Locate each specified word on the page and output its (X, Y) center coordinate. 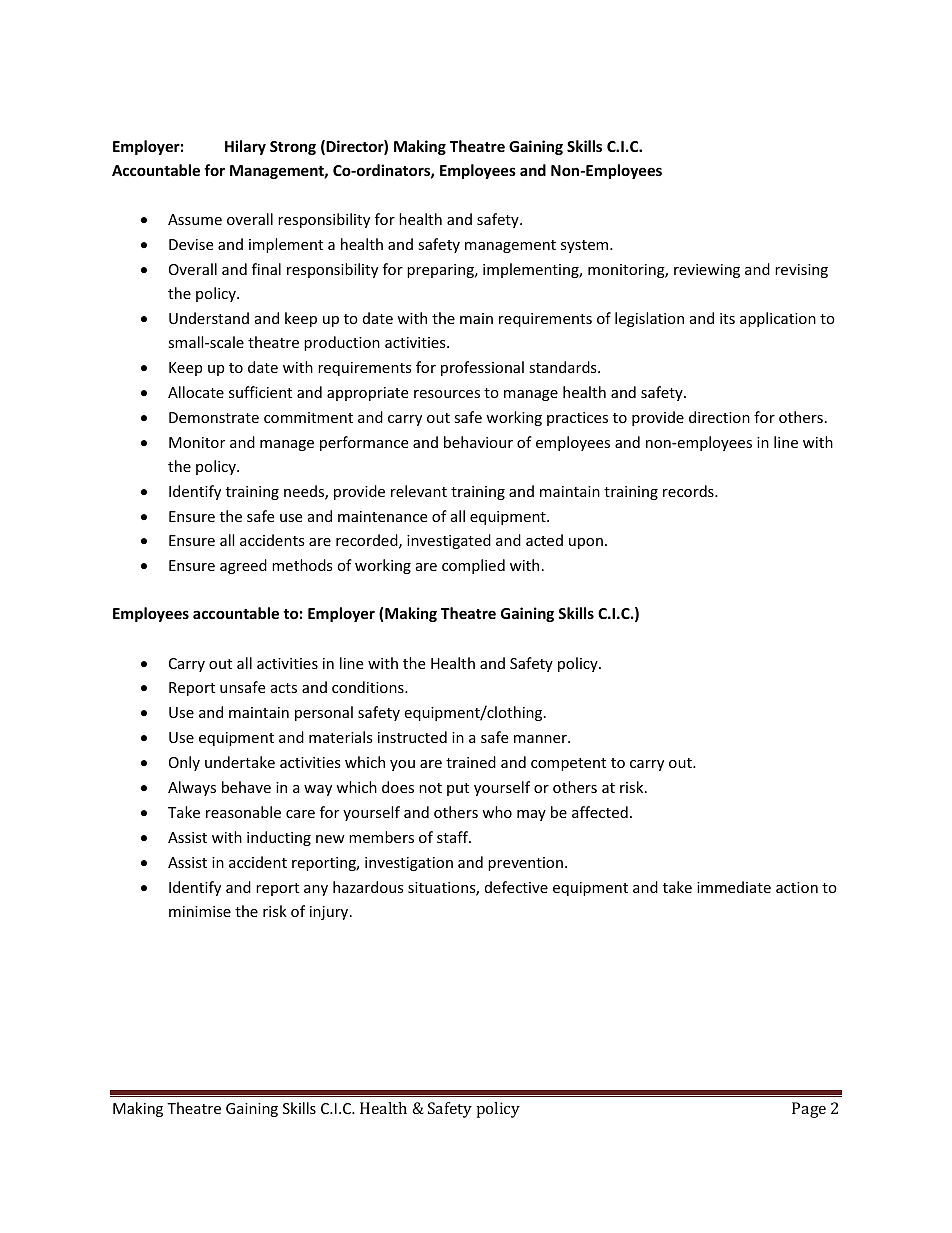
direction (719, 417)
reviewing (707, 271)
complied (473, 566)
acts (284, 688)
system (586, 246)
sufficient (260, 392)
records (689, 491)
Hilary (245, 147)
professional (482, 368)
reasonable (243, 812)
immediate (734, 887)
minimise (200, 911)
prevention (525, 864)
